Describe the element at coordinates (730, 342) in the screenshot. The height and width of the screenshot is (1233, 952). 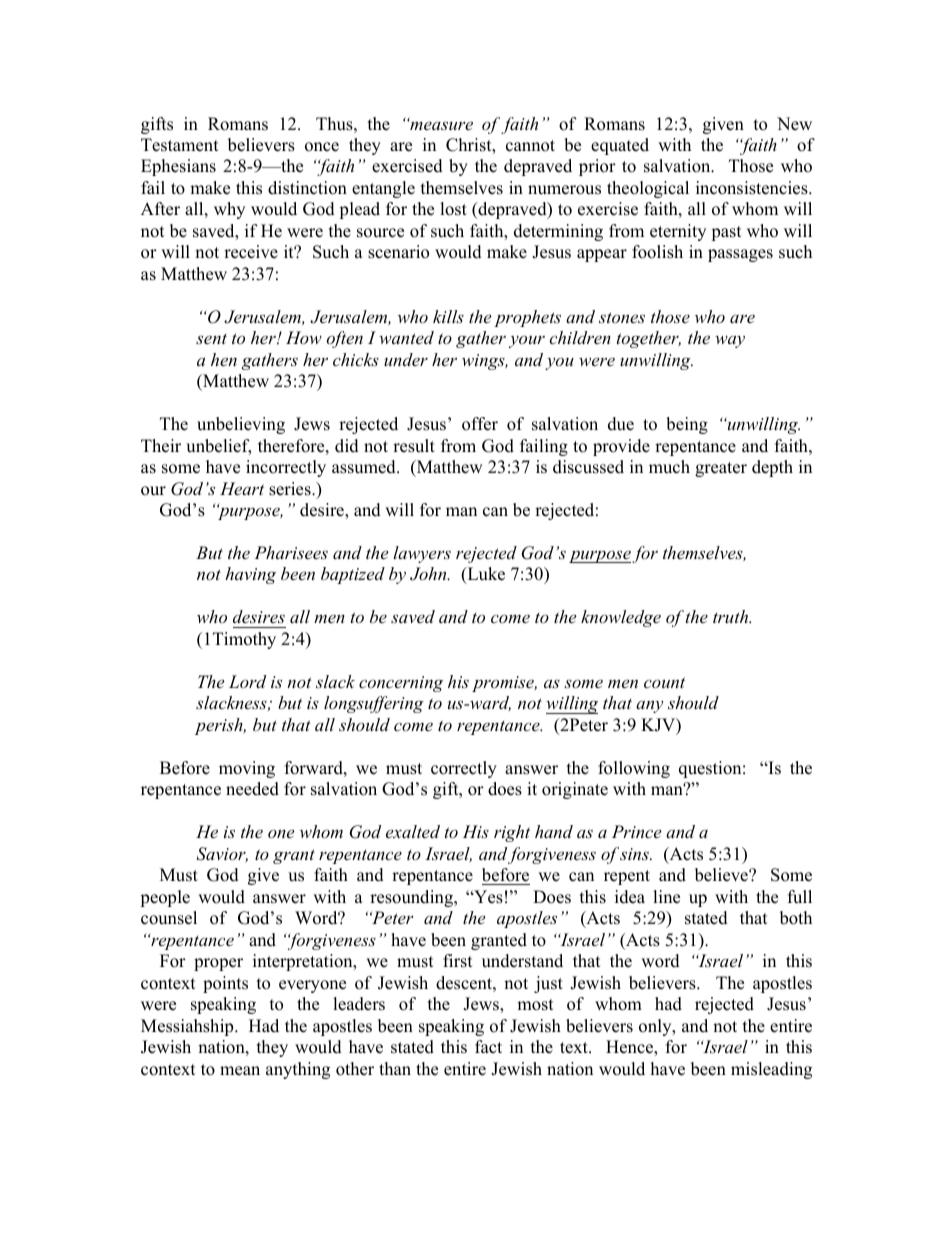
I see `way` at that location.
